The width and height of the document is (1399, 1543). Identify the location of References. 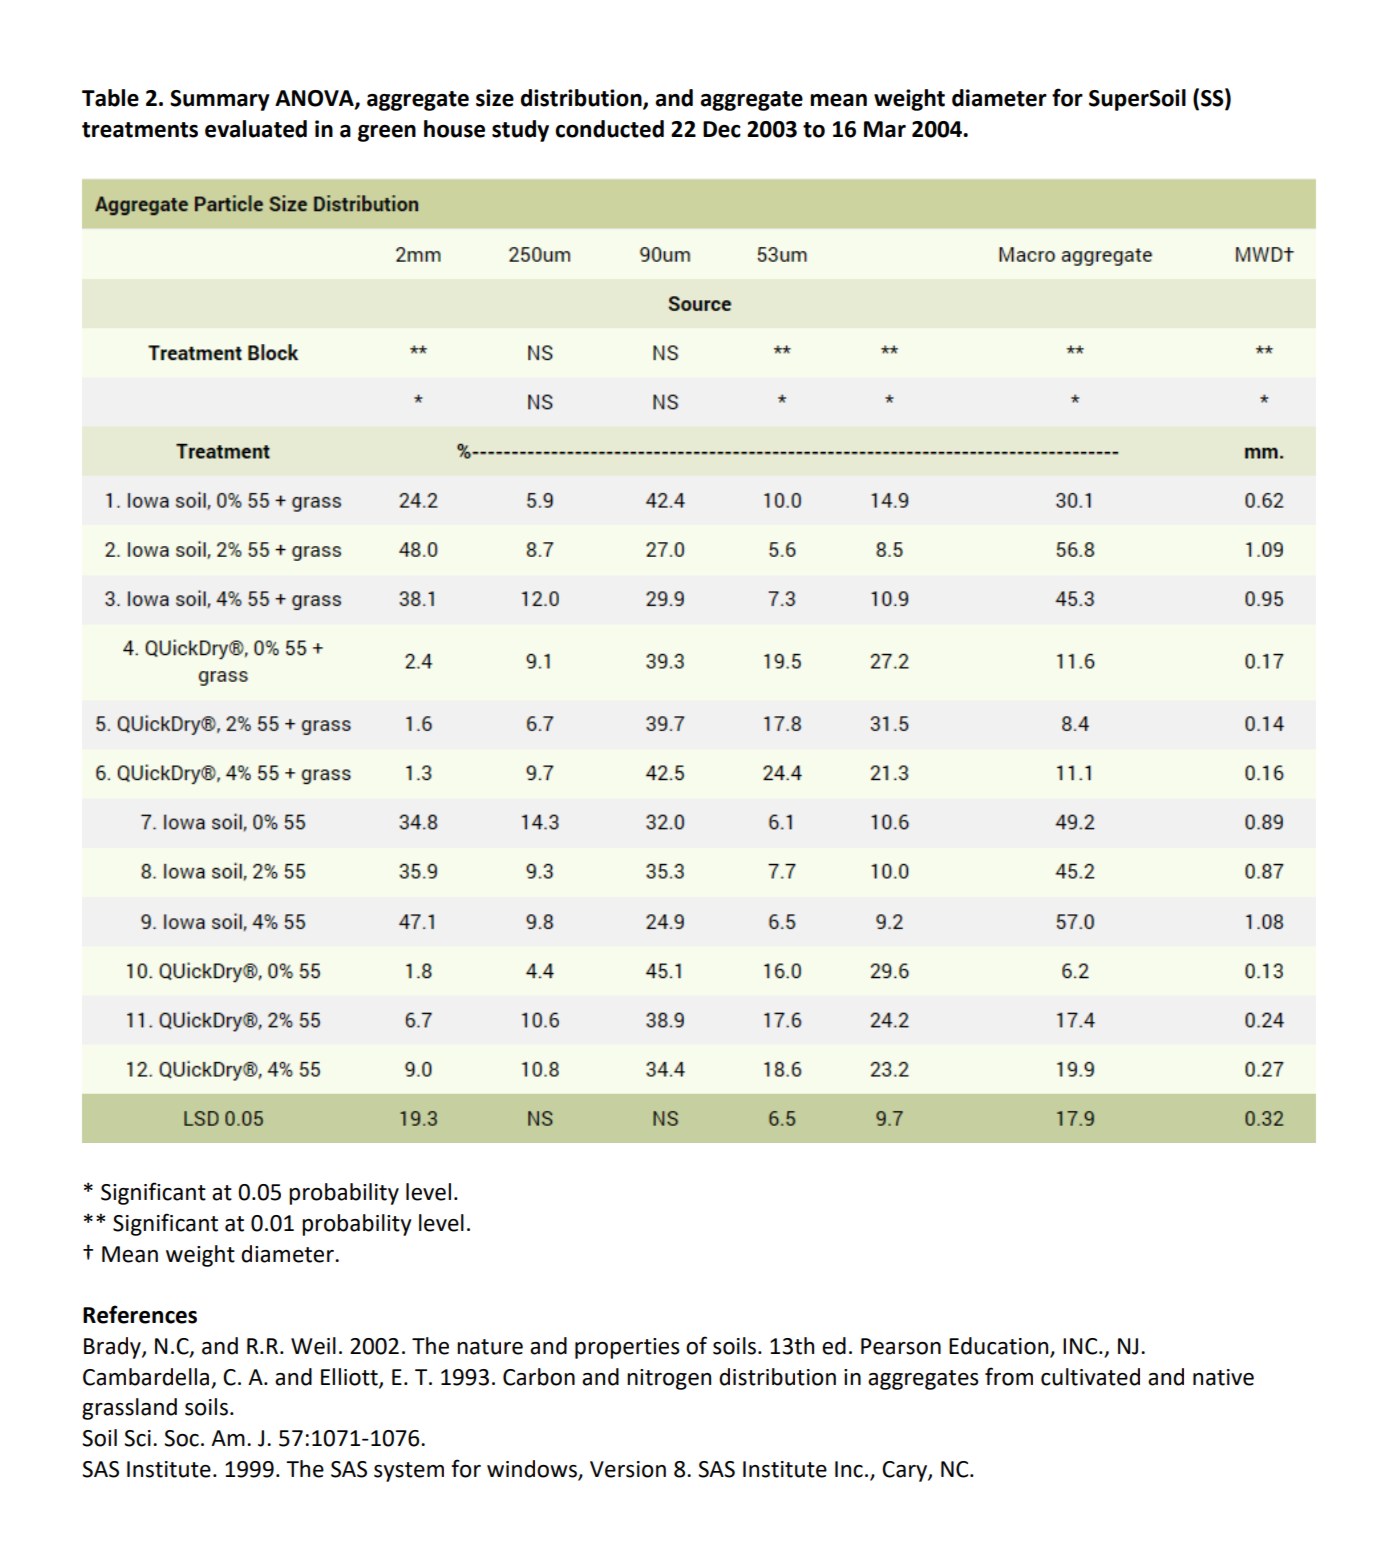
(140, 1314).
